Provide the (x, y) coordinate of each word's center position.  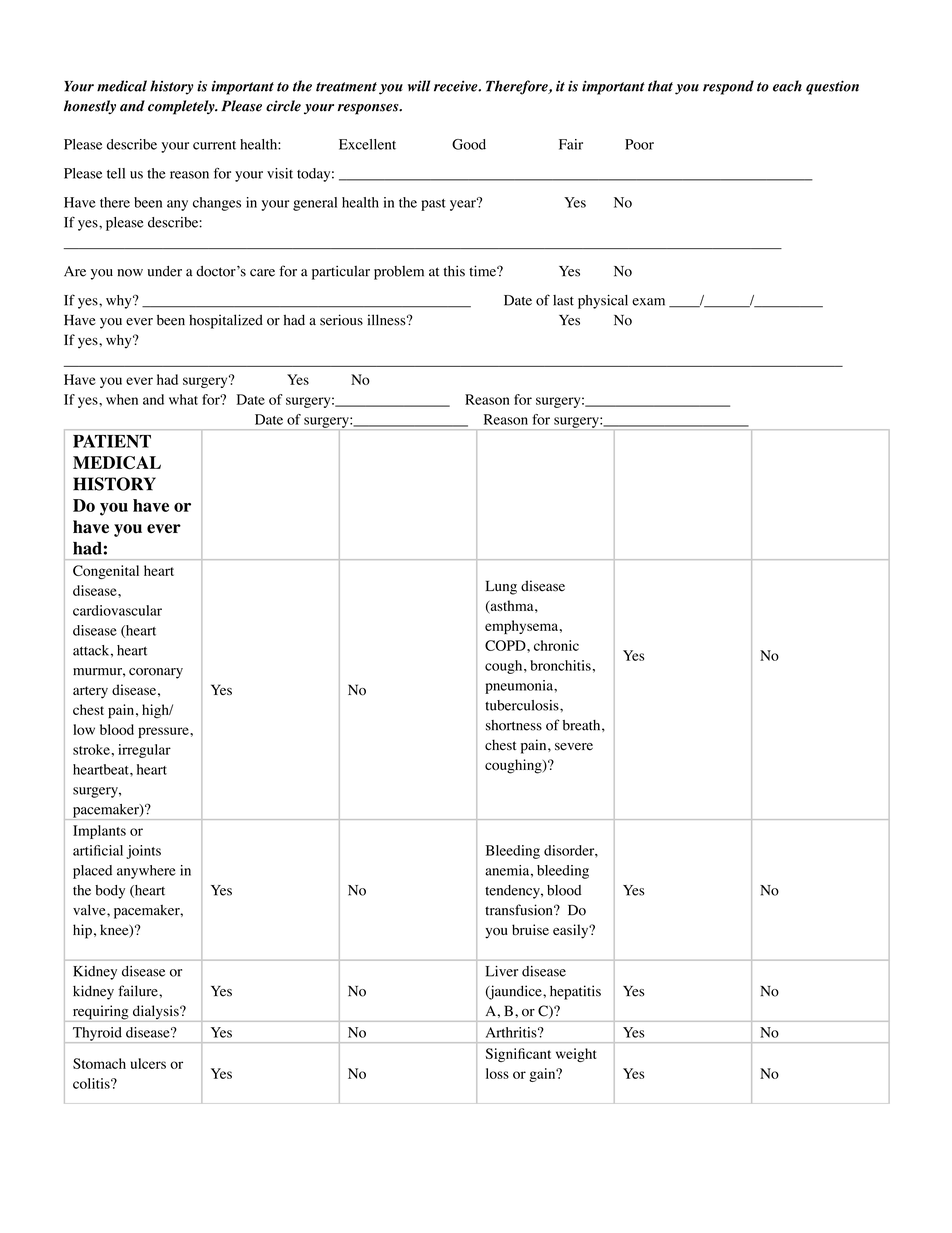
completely (182, 107)
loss (497, 1073)
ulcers (148, 1063)
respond (728, 87)
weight (576, 1055)
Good (469, 144)
